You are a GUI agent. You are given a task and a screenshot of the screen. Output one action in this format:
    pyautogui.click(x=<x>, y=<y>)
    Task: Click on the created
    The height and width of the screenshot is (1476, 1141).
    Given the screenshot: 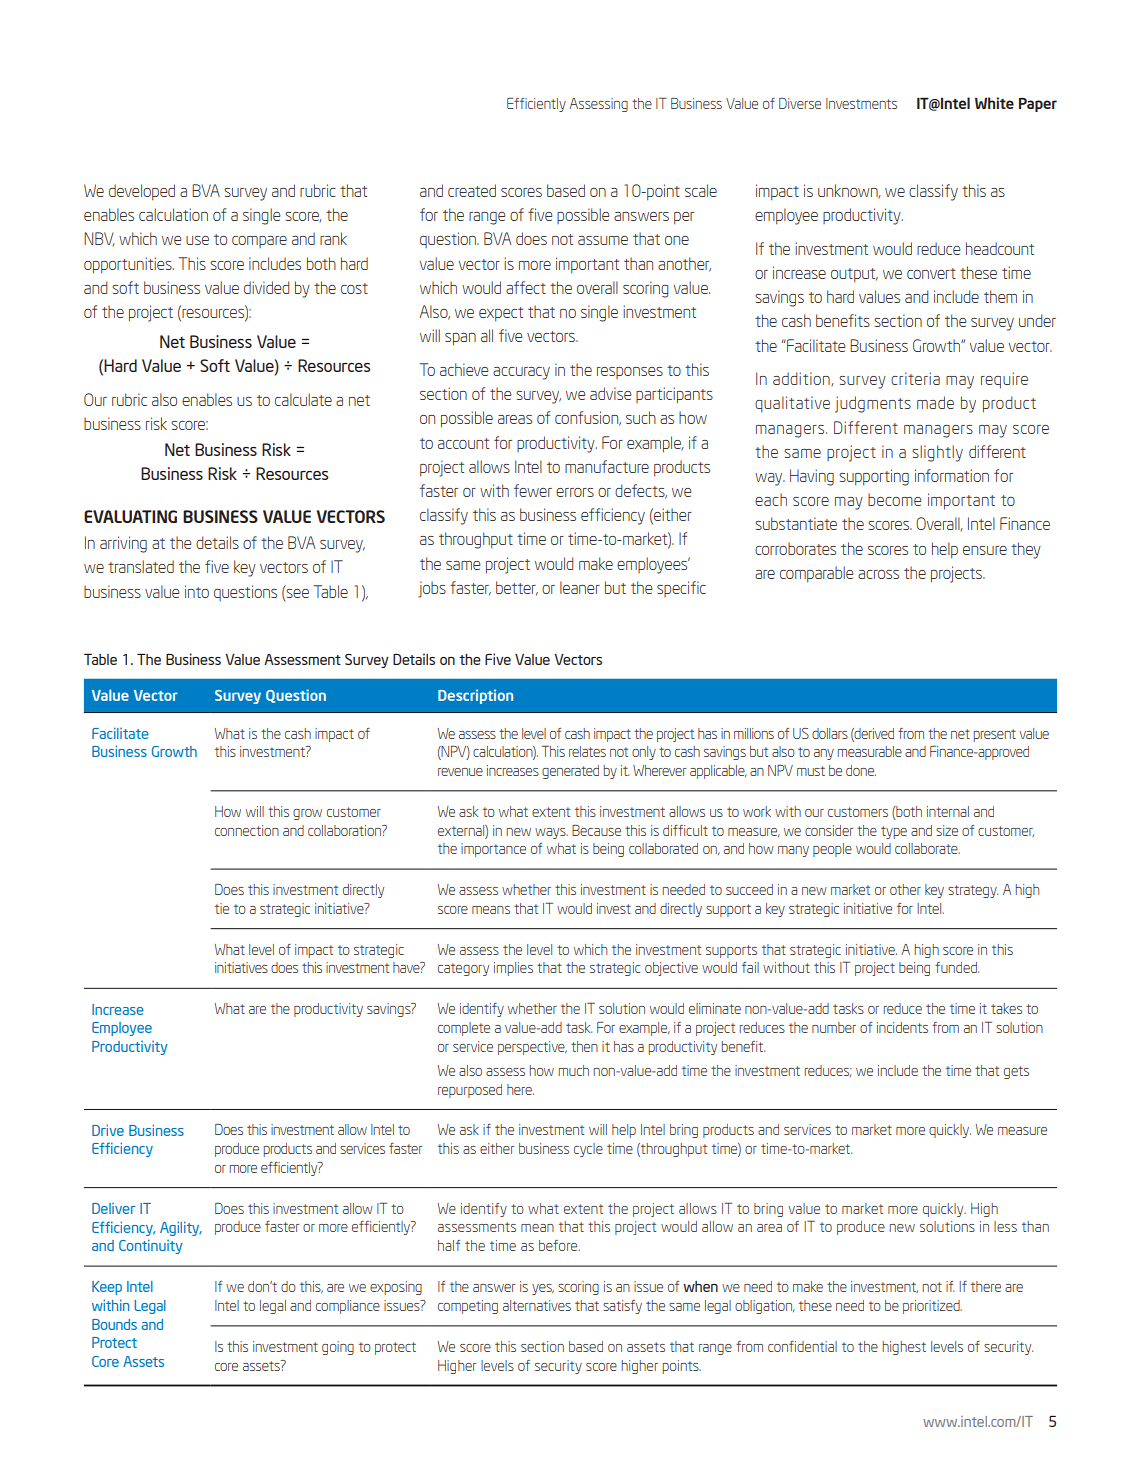 What is the action you would take?
    pyautogui.click(x=472, y=190)
